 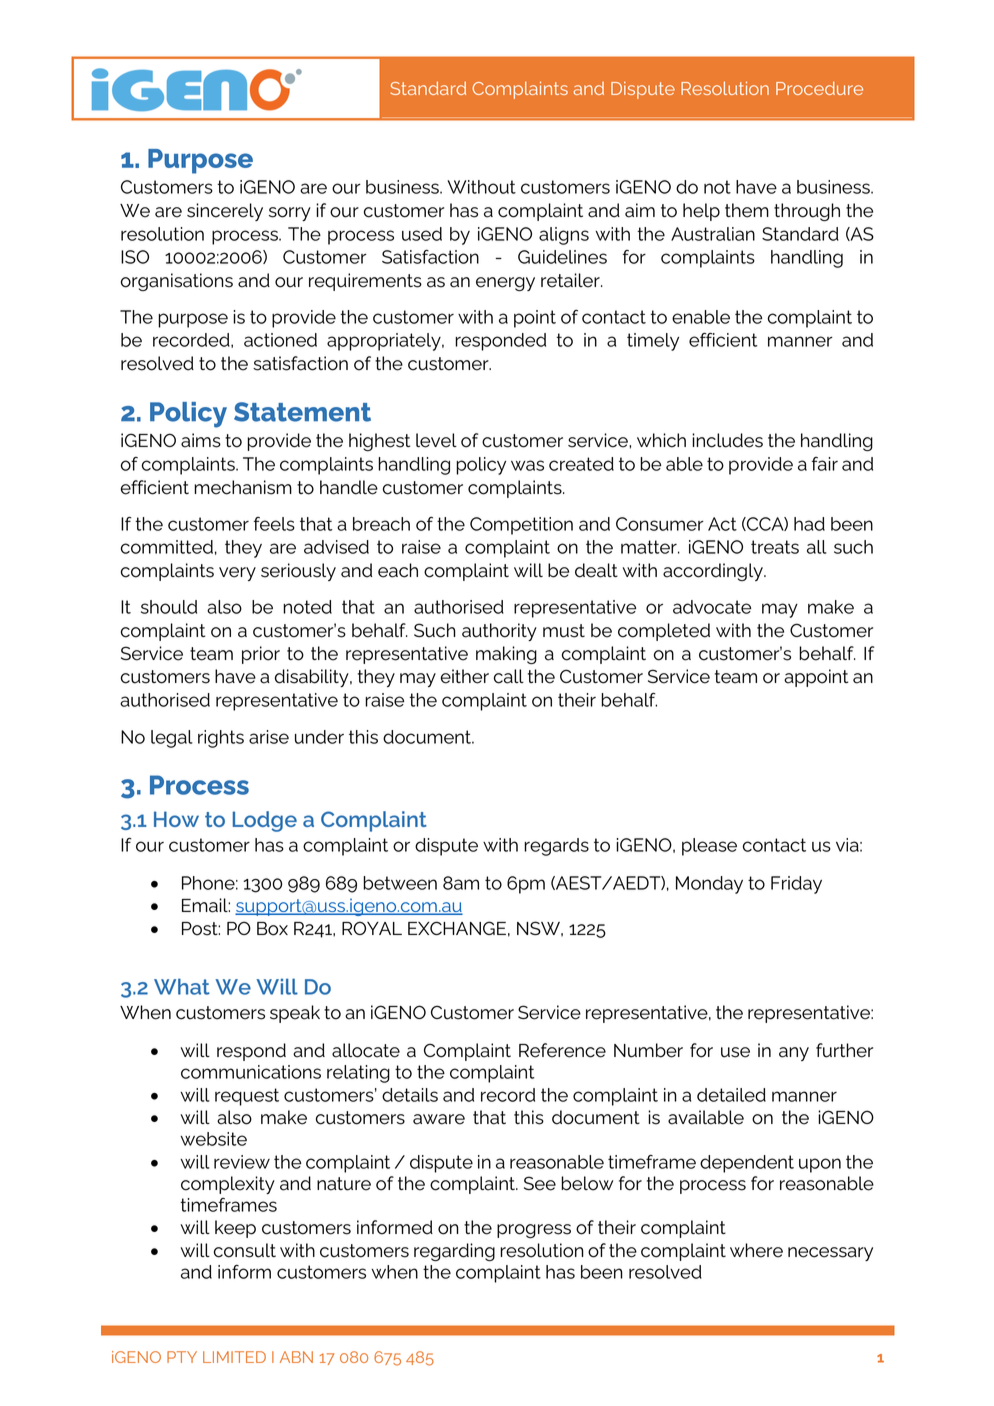 I want to click on LIMITED, so click(x=234, y=1357).
